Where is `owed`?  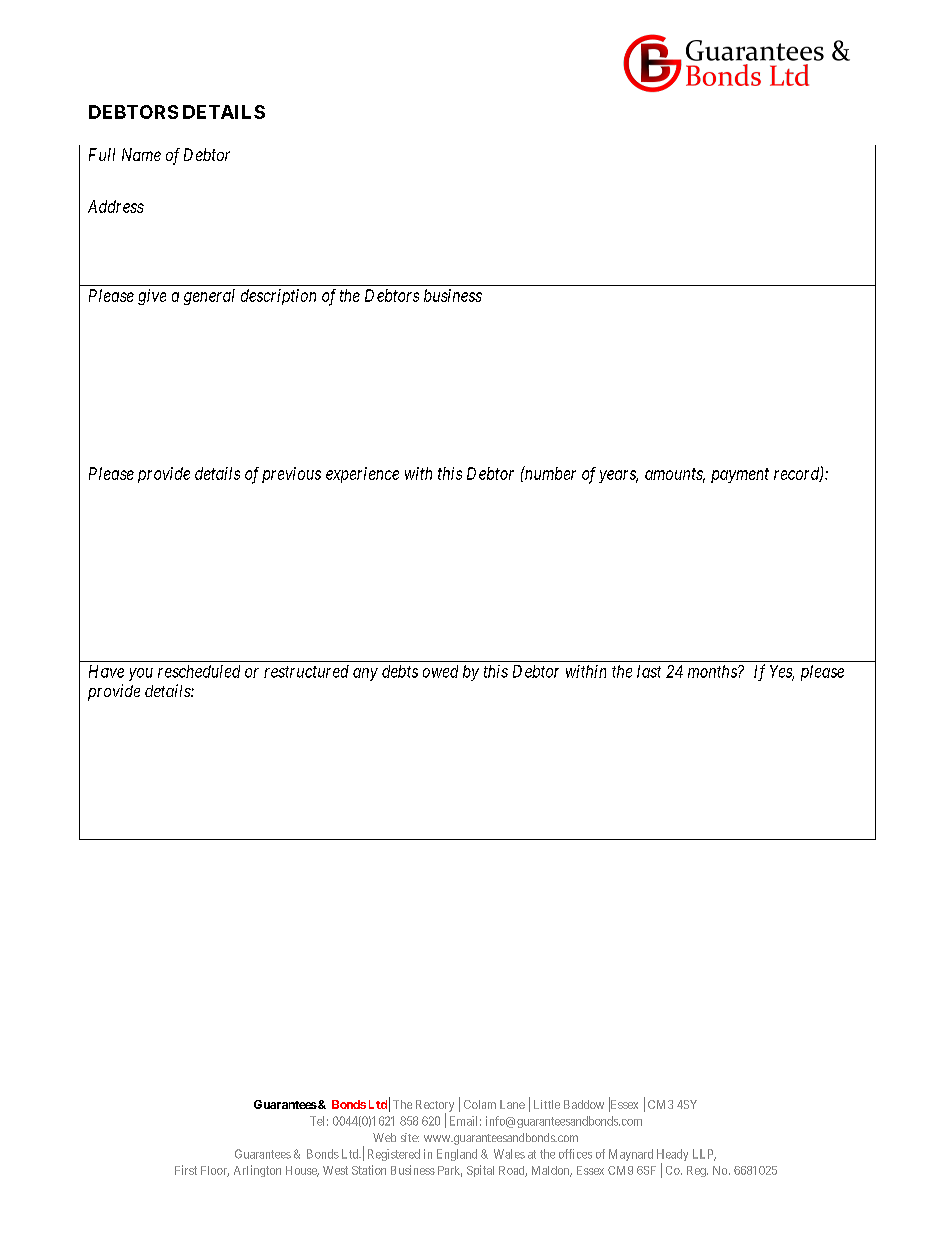 owed is located at coordinates (440, 671).
